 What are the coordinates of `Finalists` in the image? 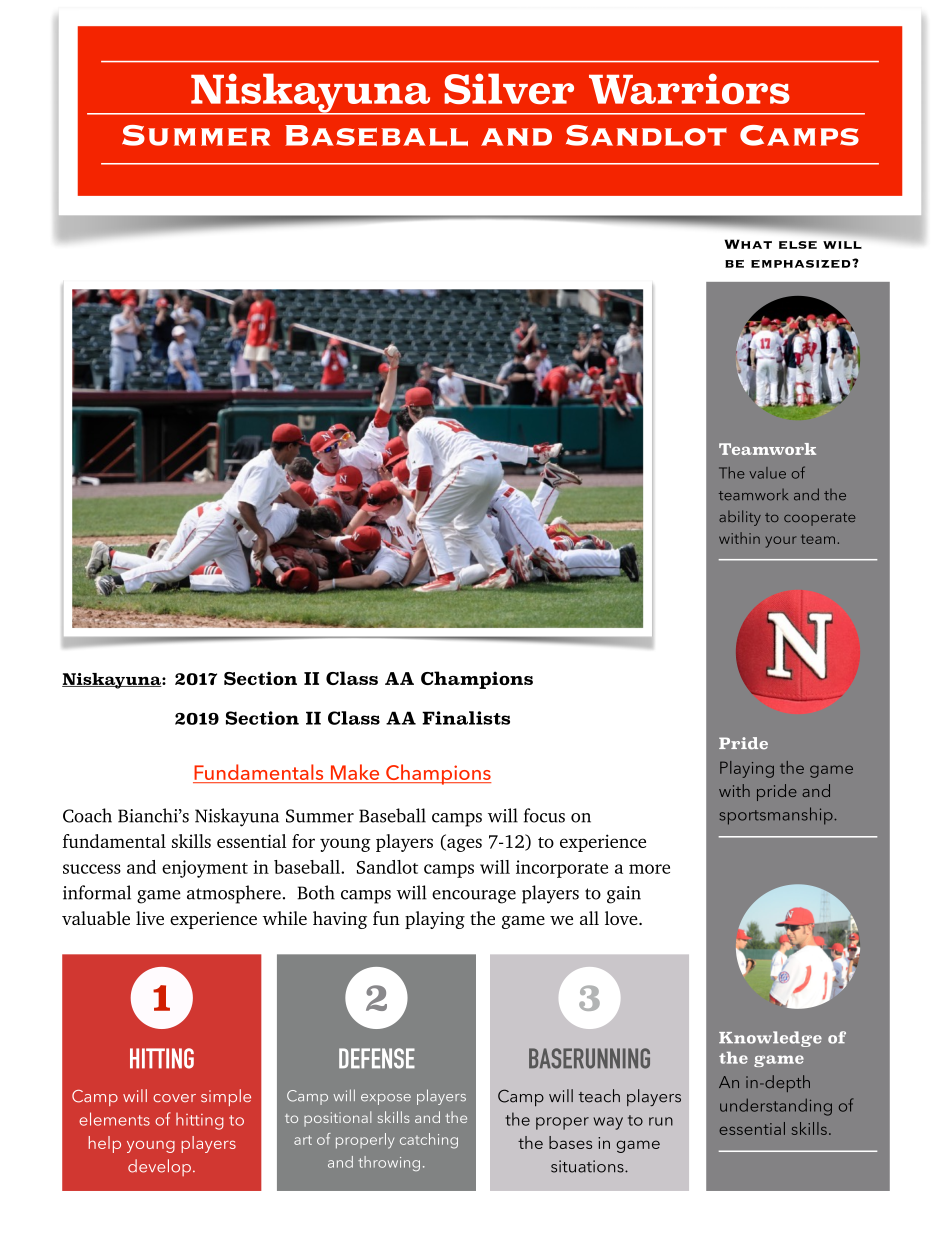 It's located at (466, 718).
